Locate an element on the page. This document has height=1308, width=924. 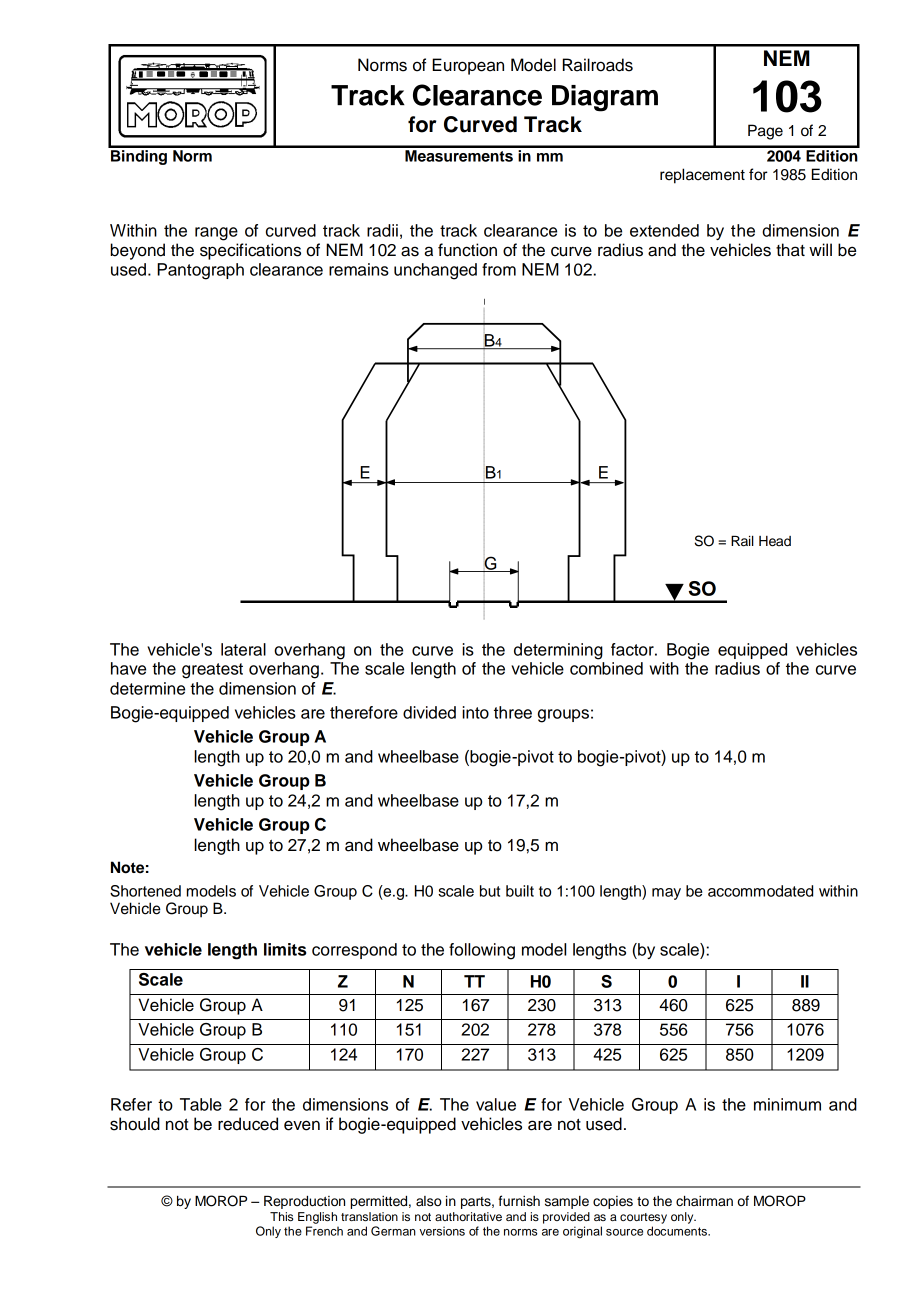
greatest is located at coordinates (212, 671).
